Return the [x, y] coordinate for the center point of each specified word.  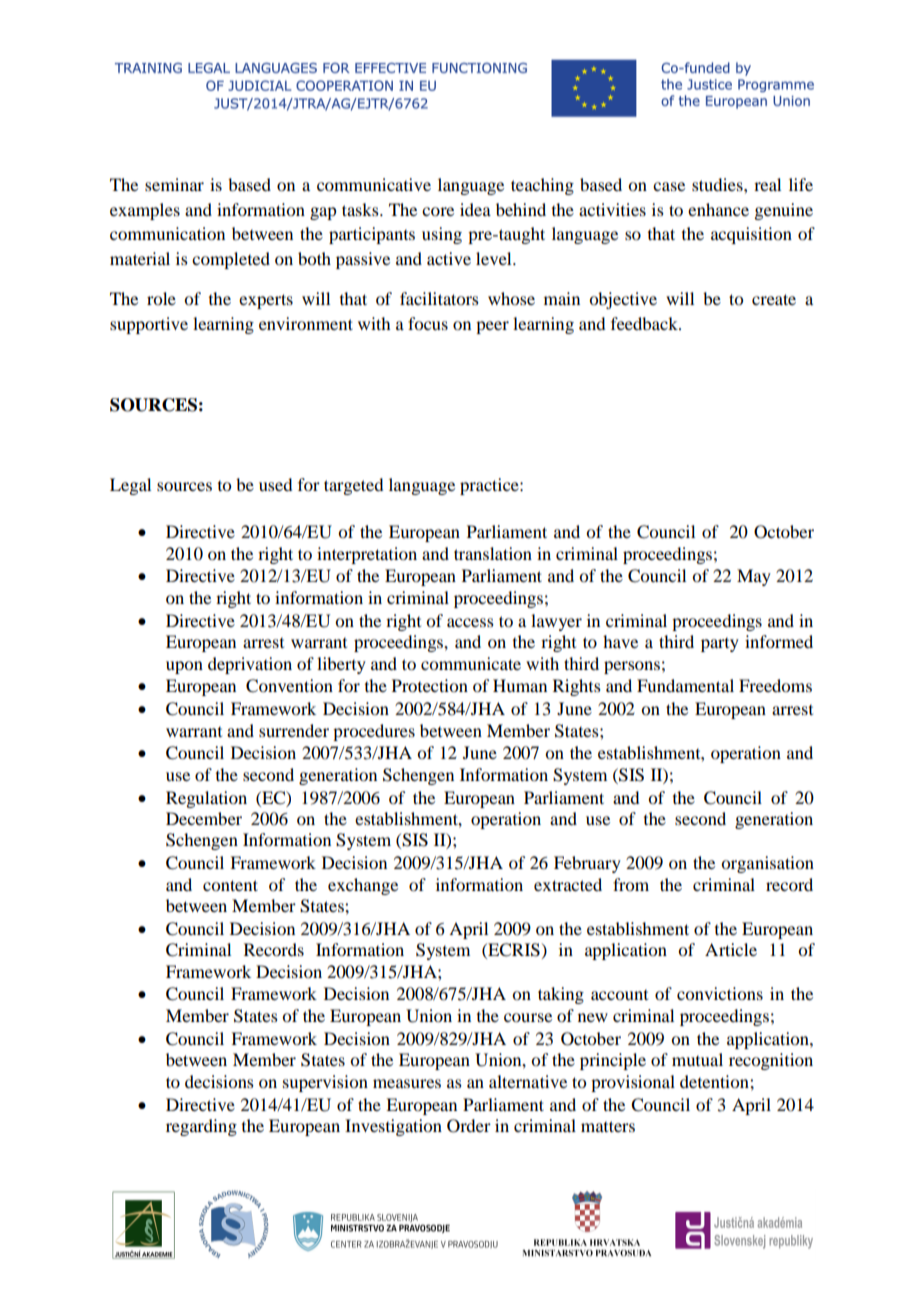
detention [715, 1081]
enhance [718, 209]
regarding [201, 1127]
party [720, 645]
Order [469, 1126]
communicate [471, 663]
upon [184, 667]
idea [475, 209]
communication [167, 233]
